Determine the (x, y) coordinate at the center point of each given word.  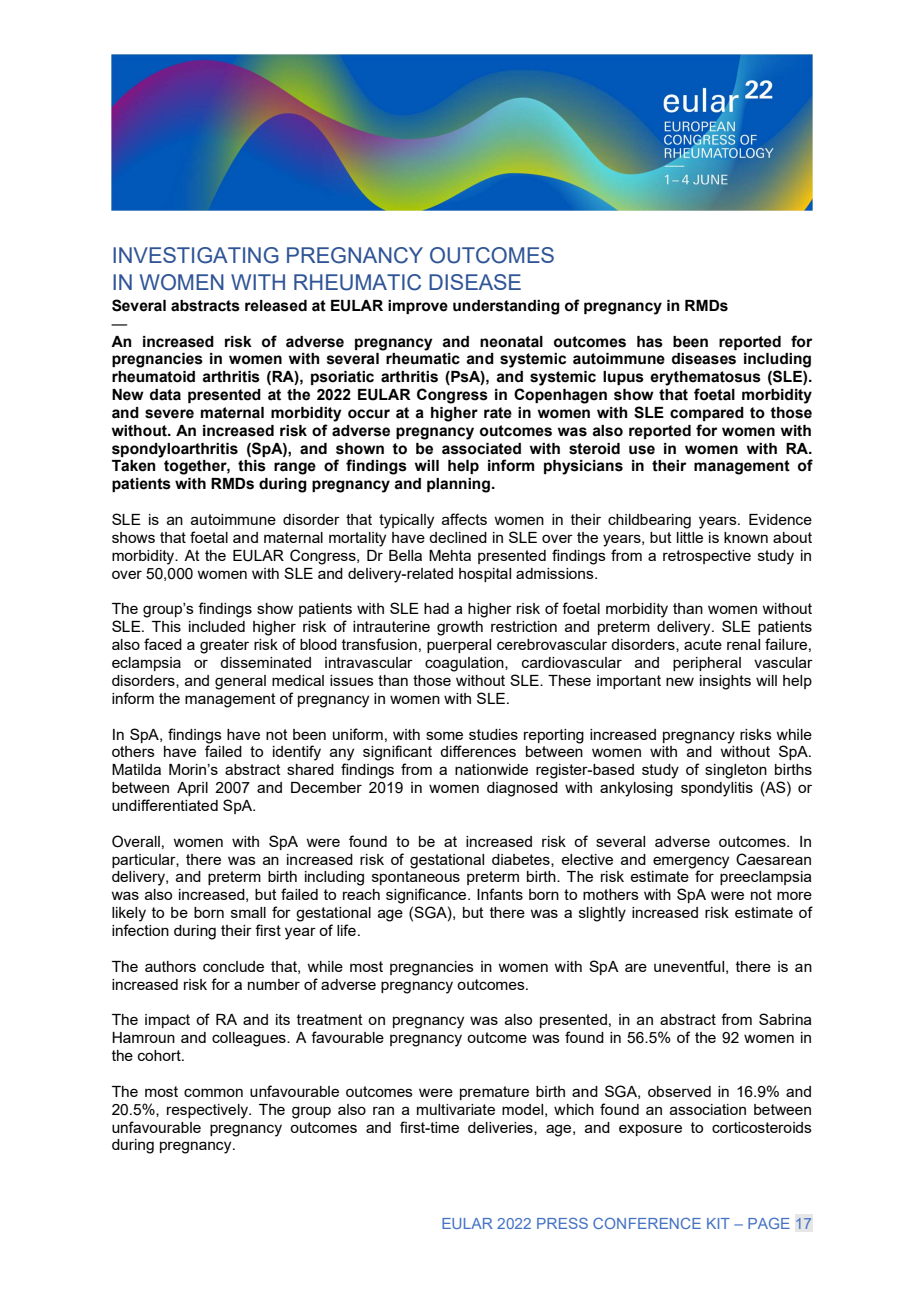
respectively (209, 1111)
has (650, 342)
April (192, 789)
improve (418, 307)
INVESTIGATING (196, 255)
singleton (736, 771)
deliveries (501, 1128)
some (444, 735)
